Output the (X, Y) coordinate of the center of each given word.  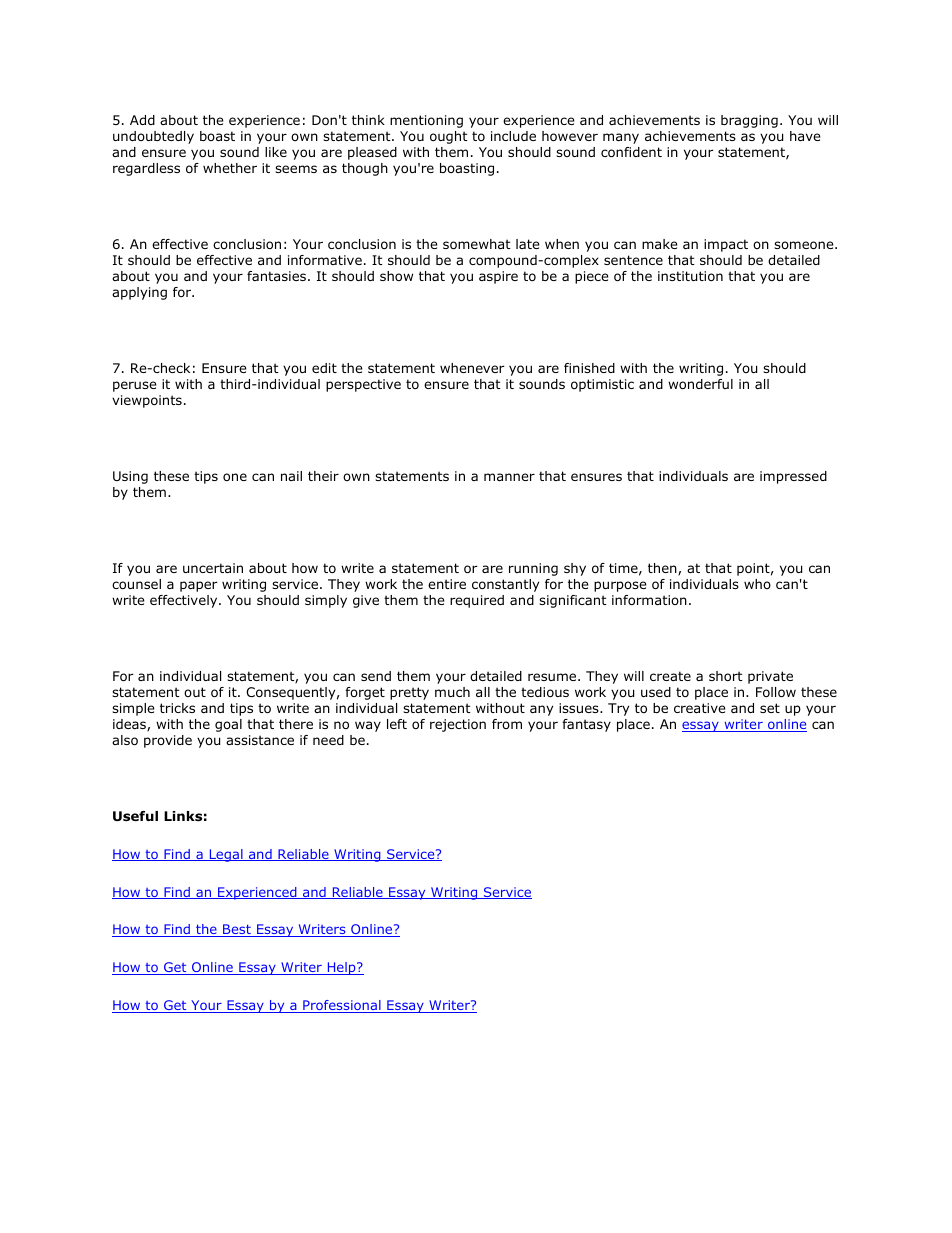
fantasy (586, 725)
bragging (749, 121)
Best (237, 930)
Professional (342, 1006)
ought (449, 137)
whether (230, 168)
